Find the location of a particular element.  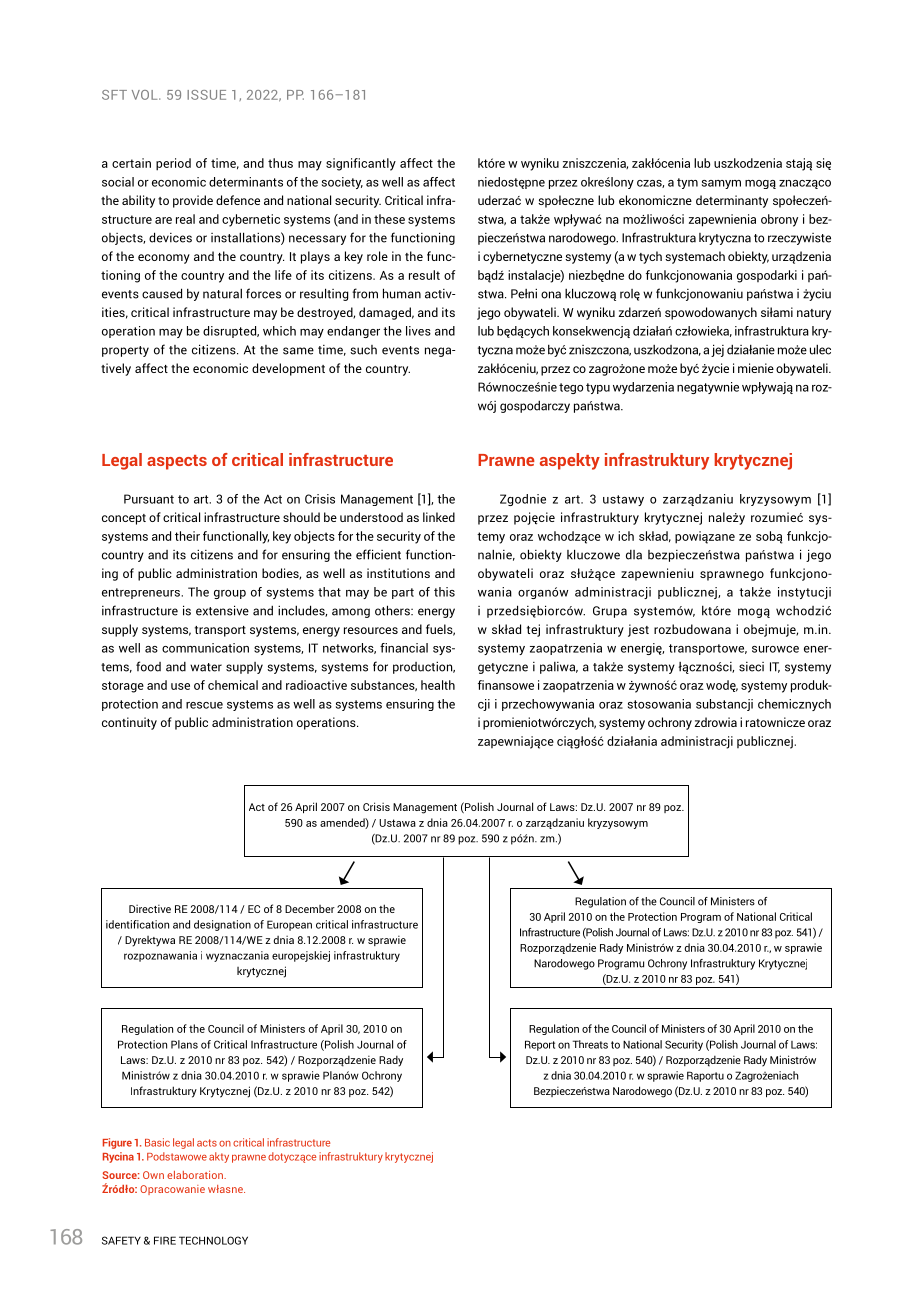

significantly is located at coordinates (361, 164).
